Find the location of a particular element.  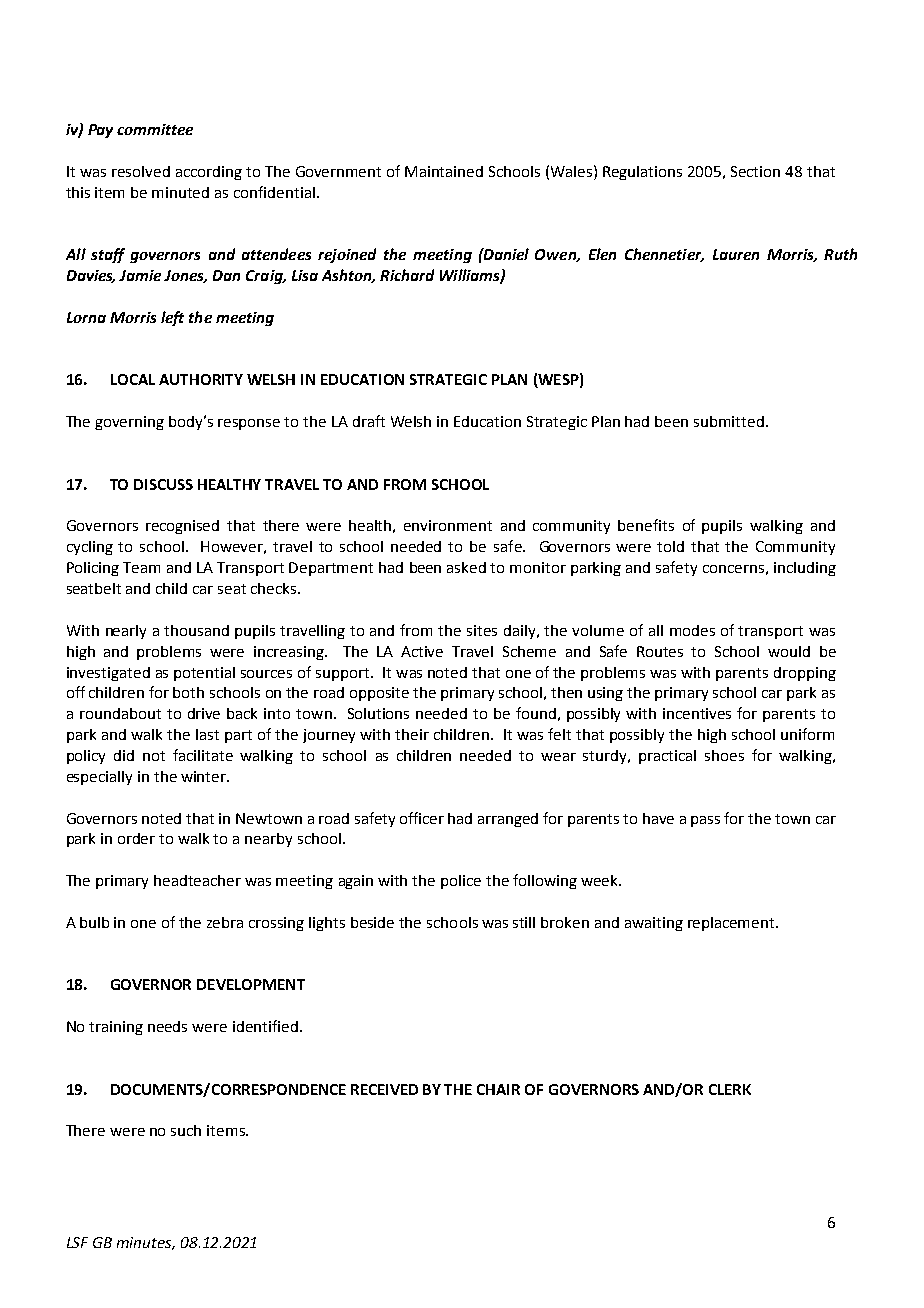

Active is located at coordinates (422, 651).
